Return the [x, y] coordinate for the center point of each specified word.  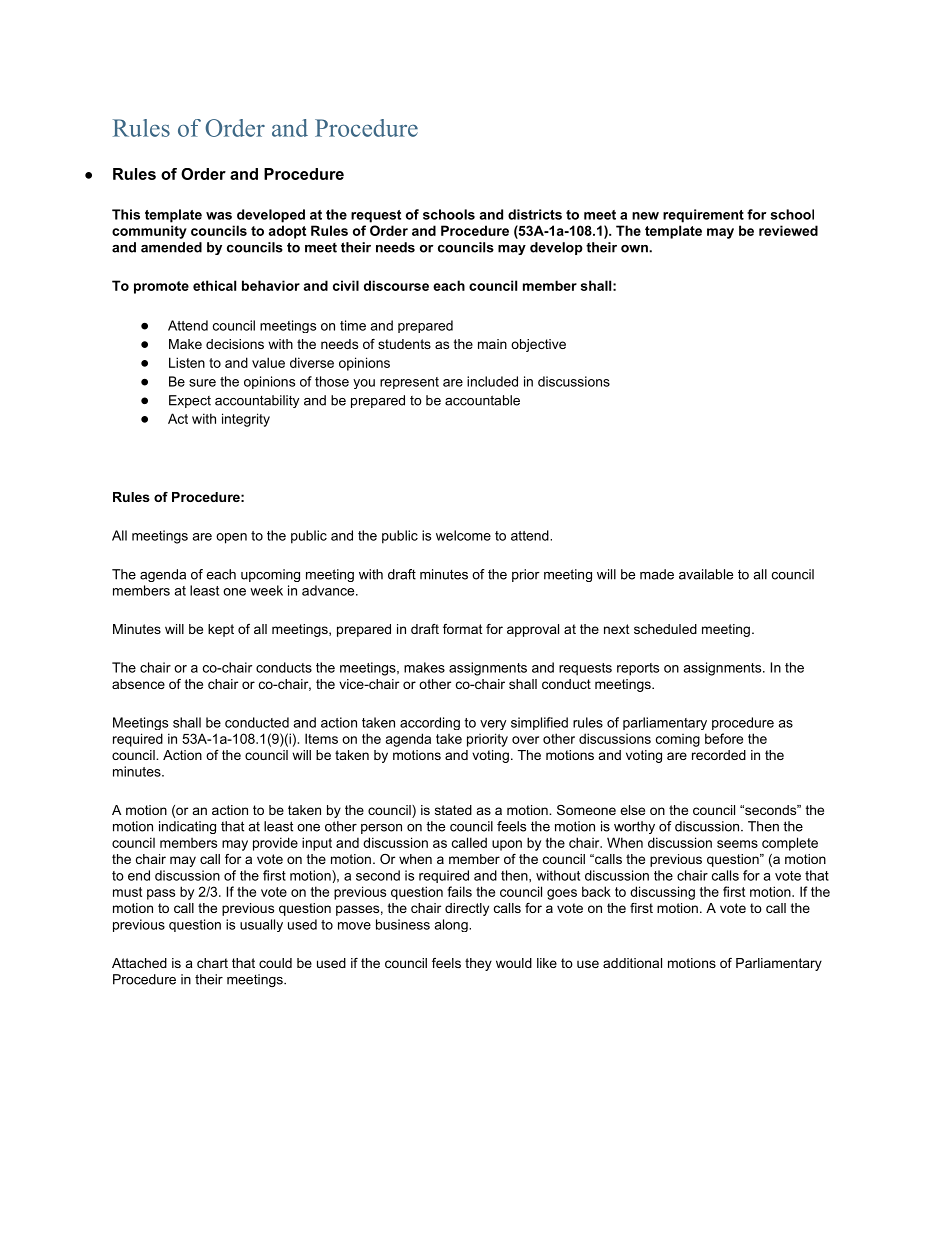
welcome [463, 535]
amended [171, 247]
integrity [246, 420]
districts [535, 214]
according [430, 723]
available [706, 574]
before [724, 738]
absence [138, 684]
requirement [703, 216]
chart [212, 963]
